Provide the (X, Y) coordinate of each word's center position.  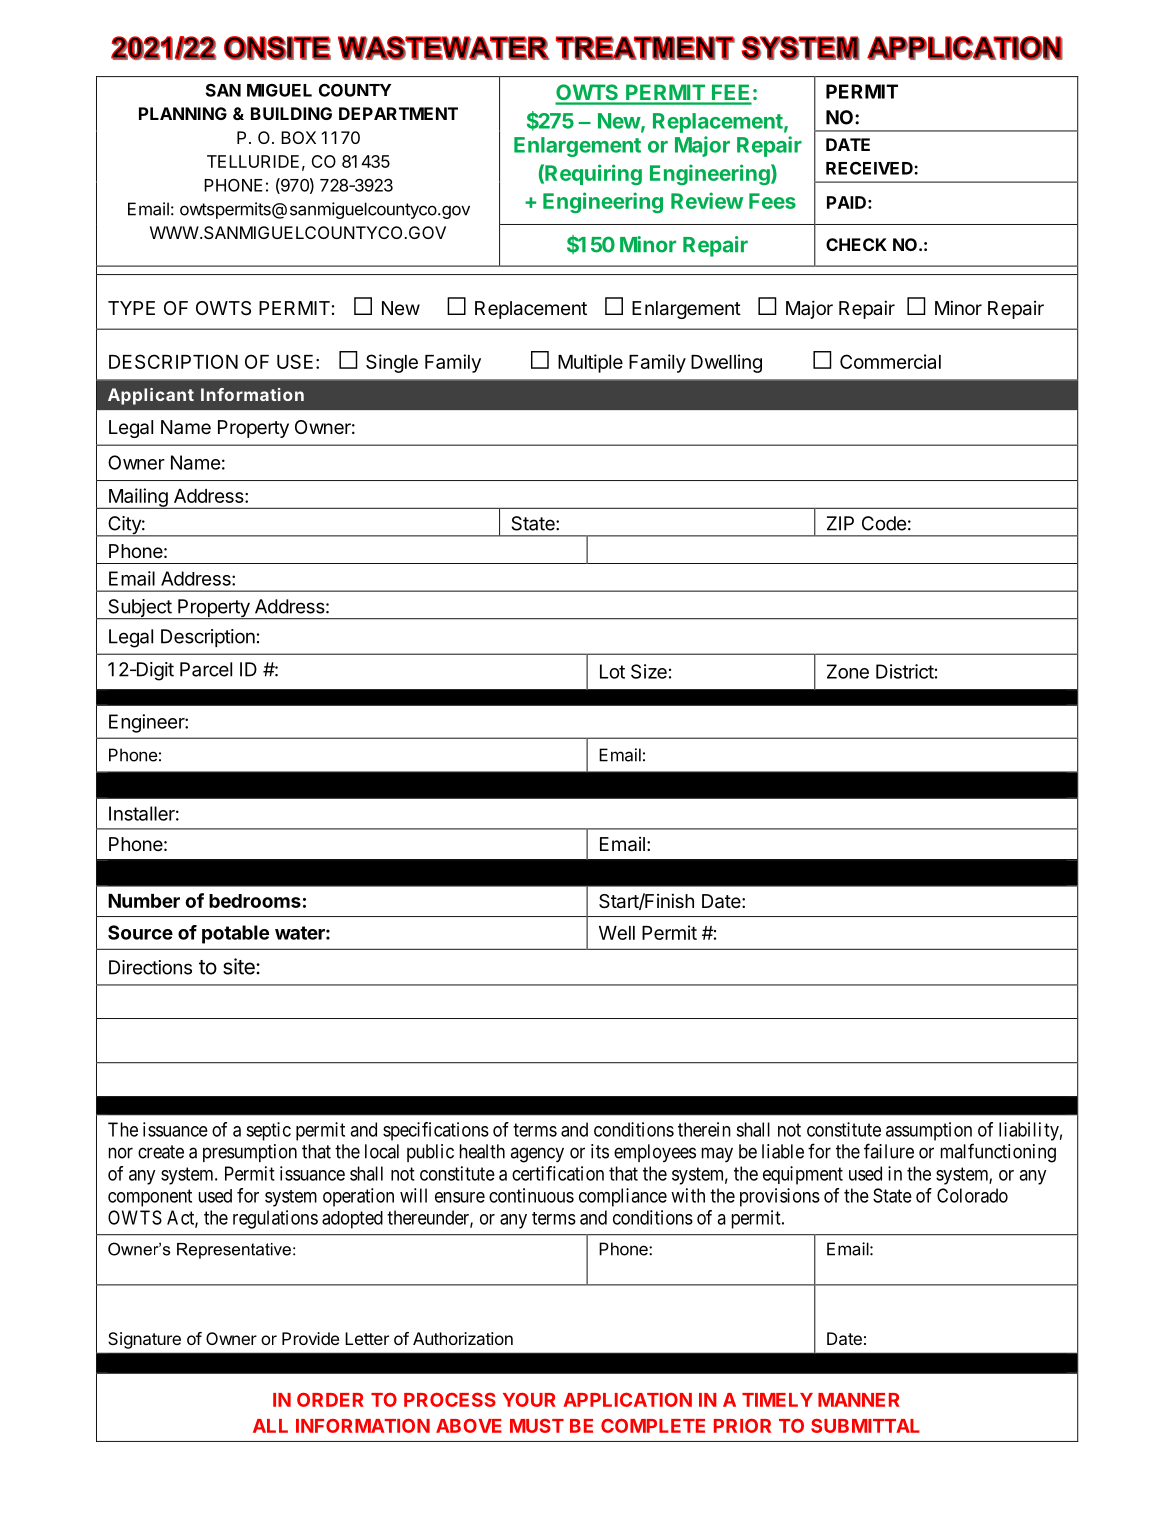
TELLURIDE (253, 161)
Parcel (206, 669)
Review (707, 200)
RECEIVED (870, 168)
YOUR (529, 1400)
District (905, 671)
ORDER (330, 1399)
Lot (612, 671)
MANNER (859, 1400)
